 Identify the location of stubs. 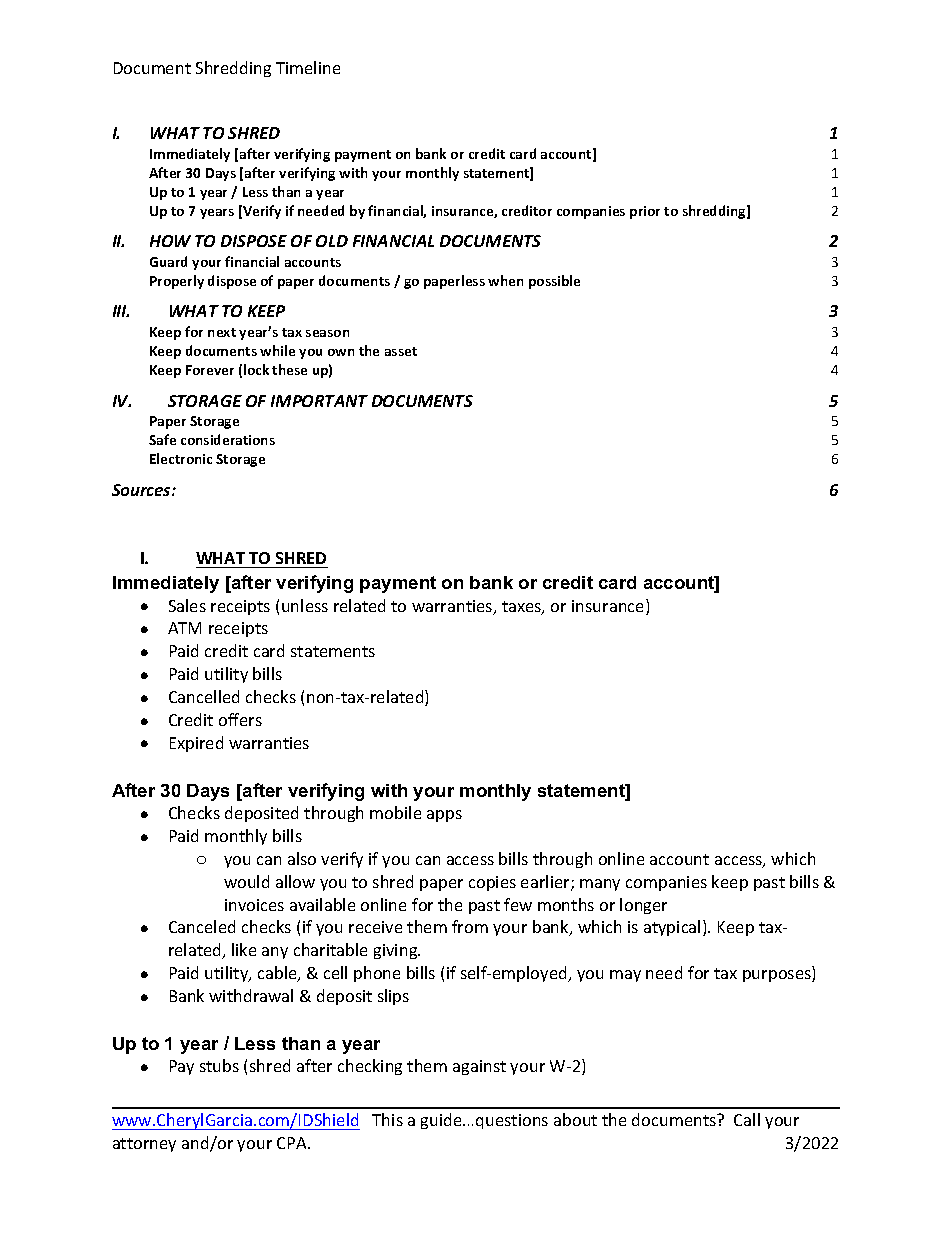
(219, 1065).
